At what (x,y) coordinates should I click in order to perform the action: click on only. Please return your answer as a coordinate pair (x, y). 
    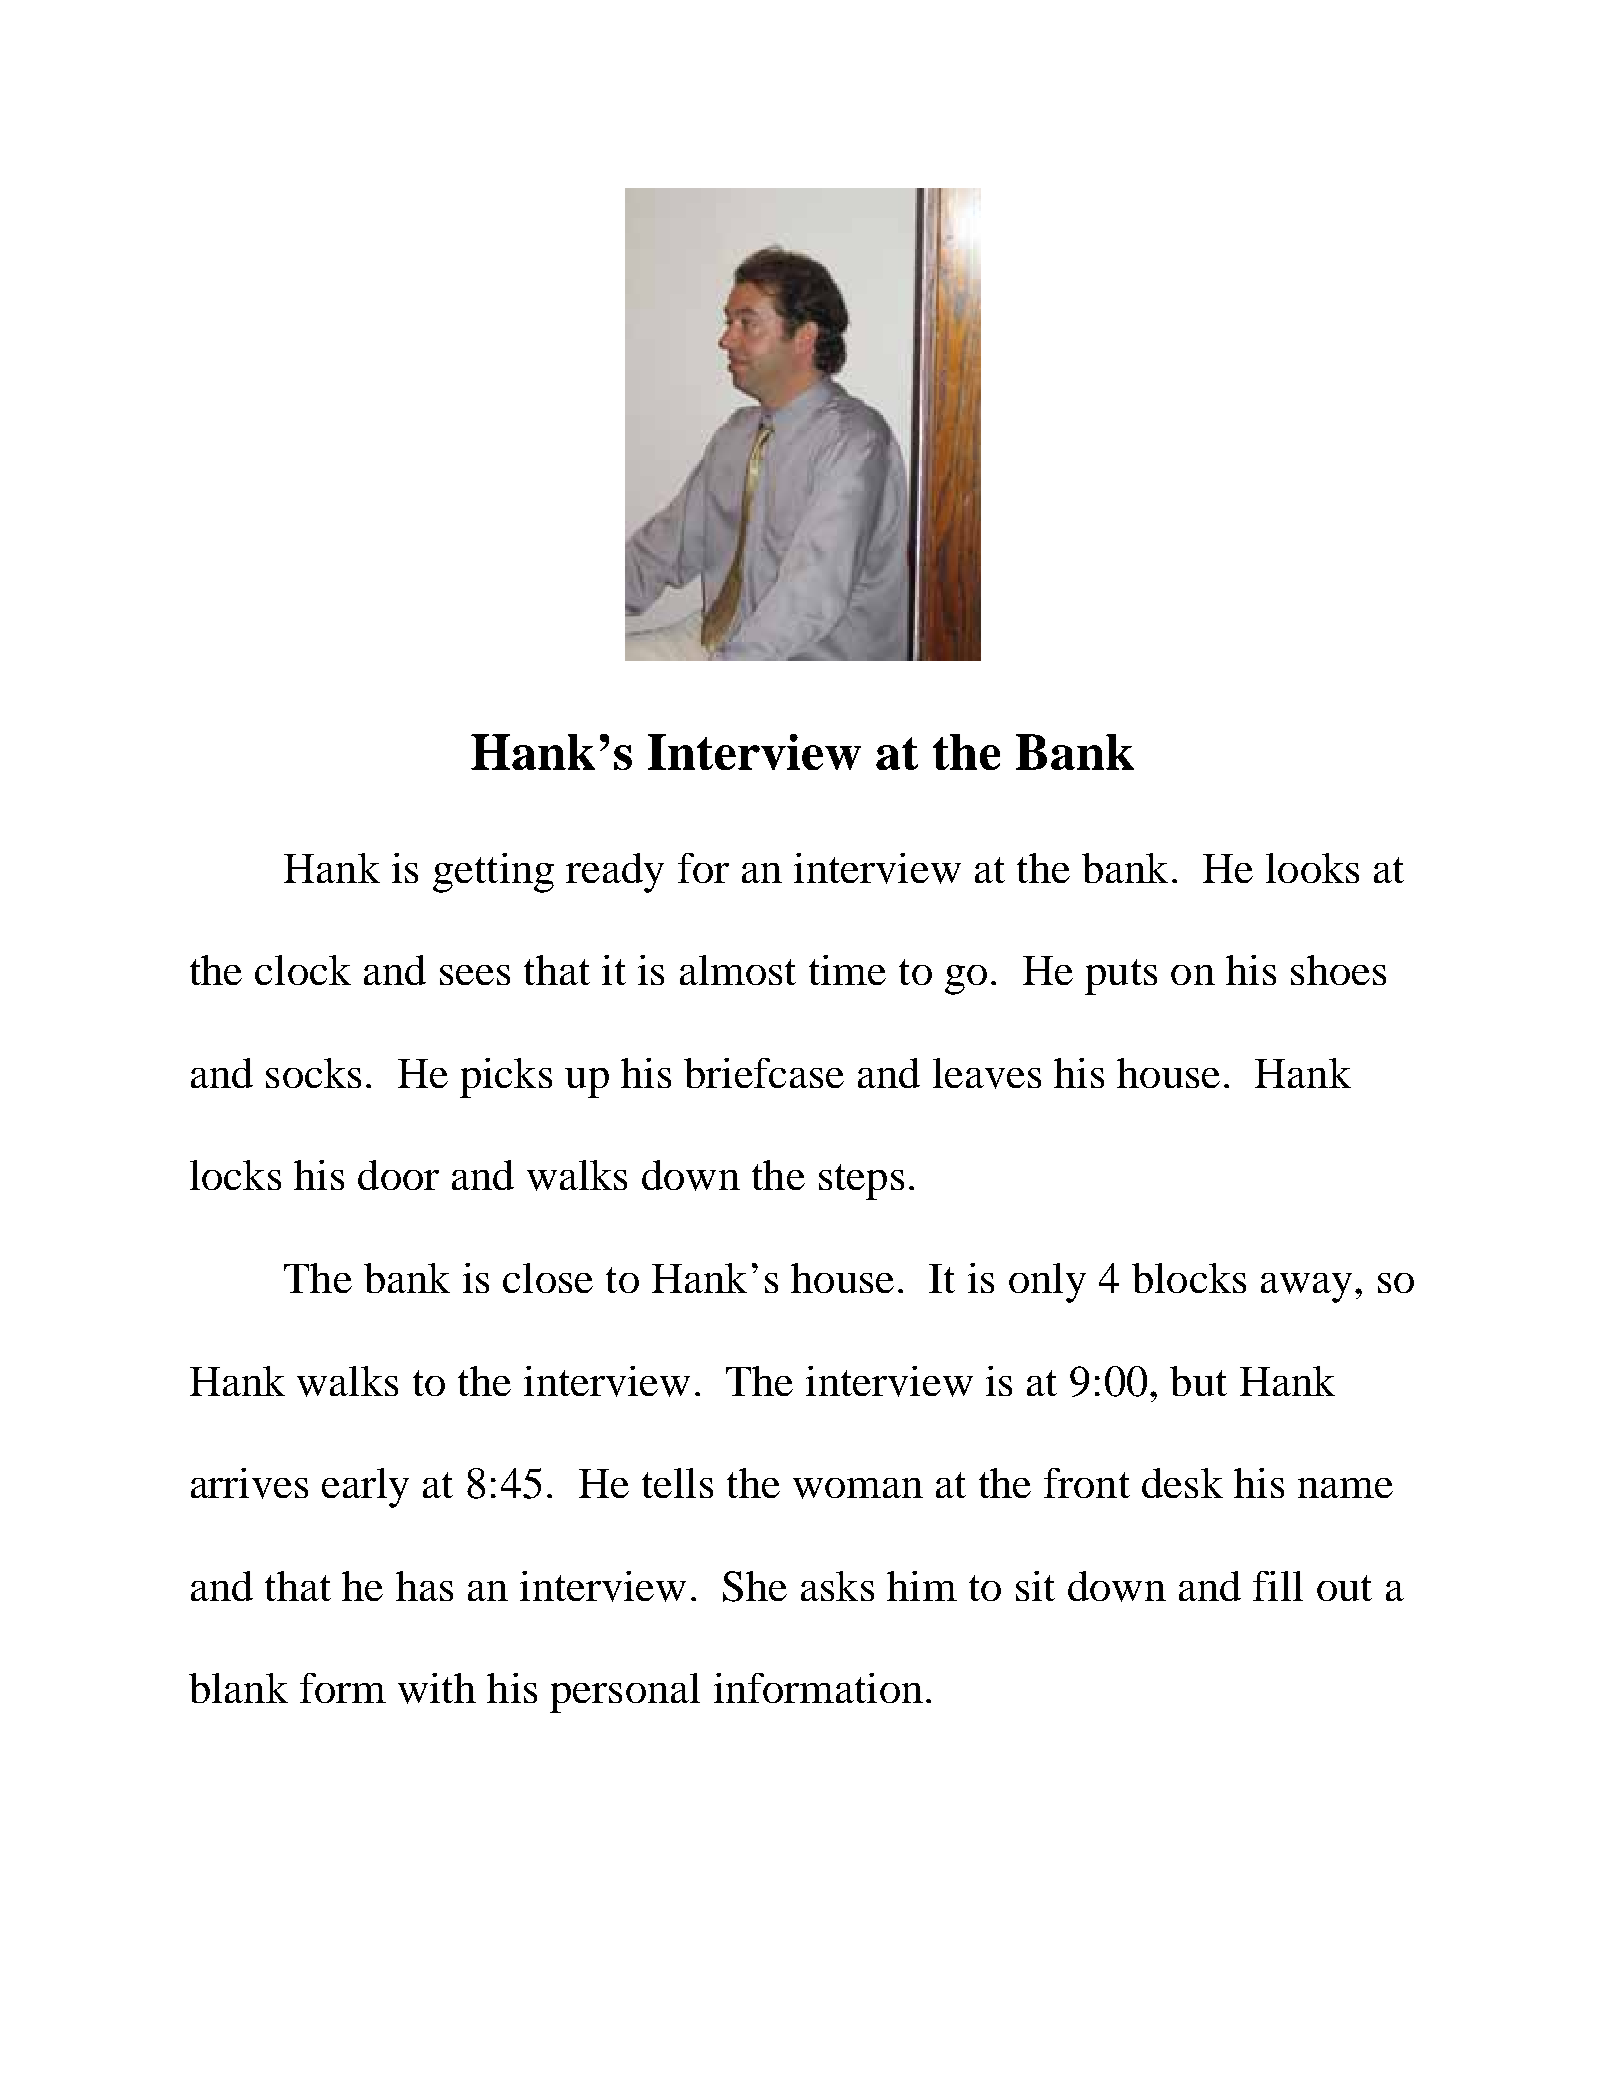
    Looking at the image, I should click on (1047, 1283).
